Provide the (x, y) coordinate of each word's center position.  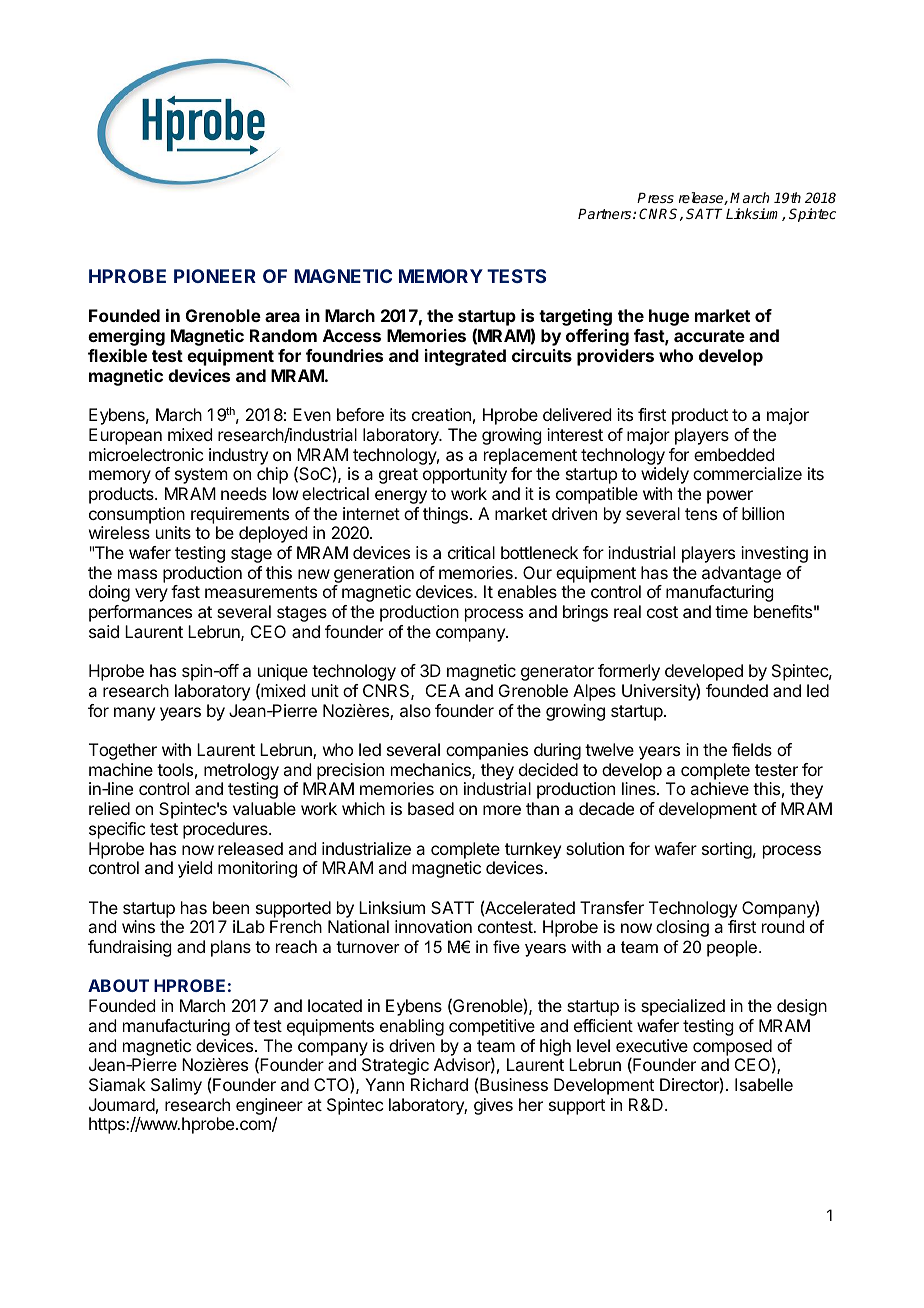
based (431, 808)
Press (655, 197)
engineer (269, 1106)
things (445, 515)
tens (701, 514)
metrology (241, 773)
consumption (137, 515)
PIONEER (215, 276)
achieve (719, 788)
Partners (606, 213)
